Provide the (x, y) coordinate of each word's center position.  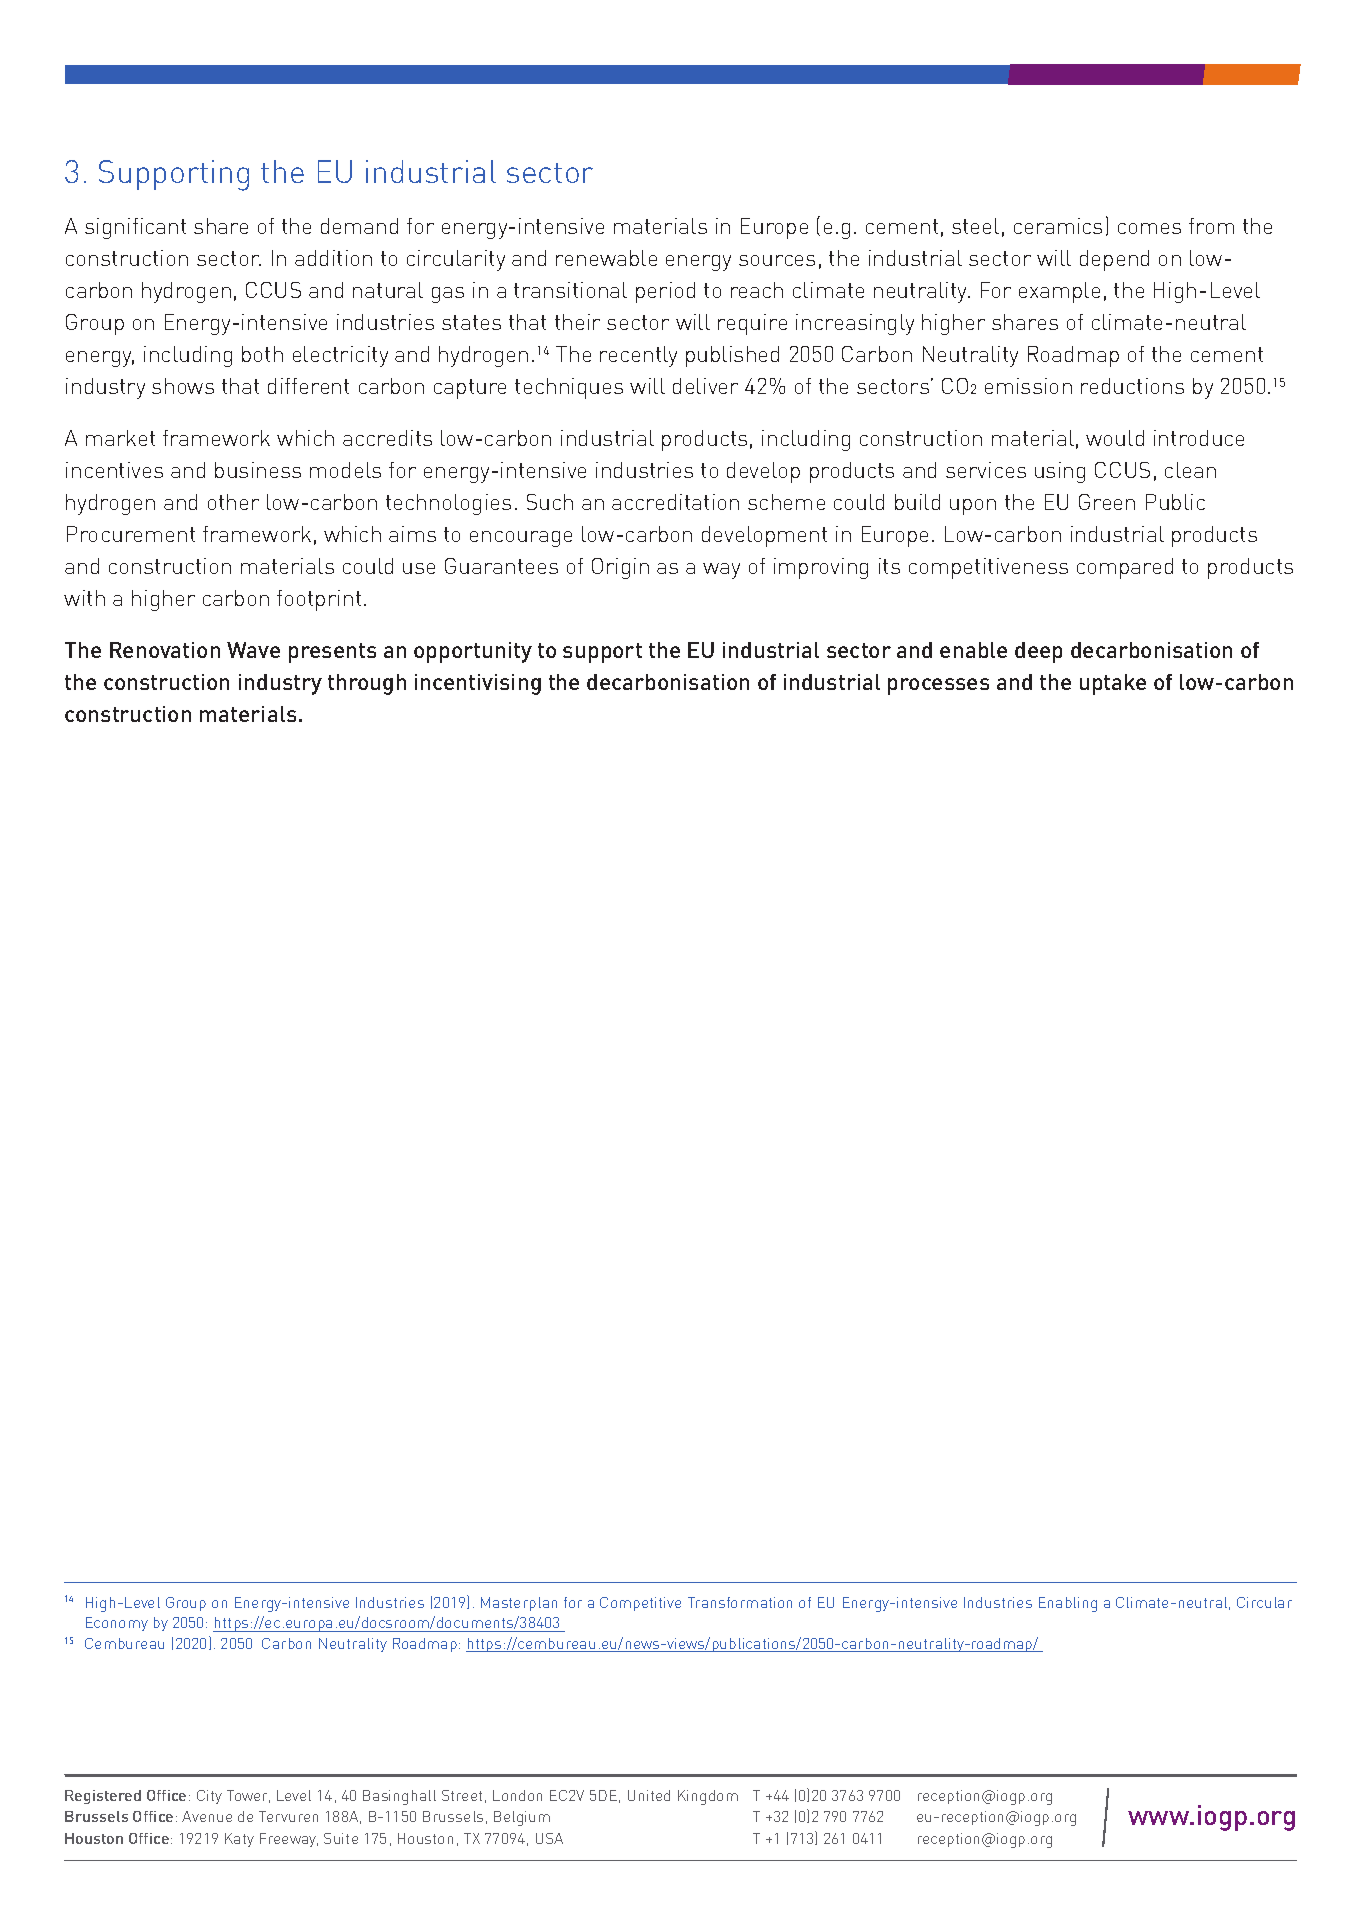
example (1059, 292)
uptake (1113, 684)
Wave (253, 650)
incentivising (478, 684)
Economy (117, 1624)
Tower (248, 1796)
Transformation (740, 1602)
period (665, 292)
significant (135, 228)
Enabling (1068, 1604)
